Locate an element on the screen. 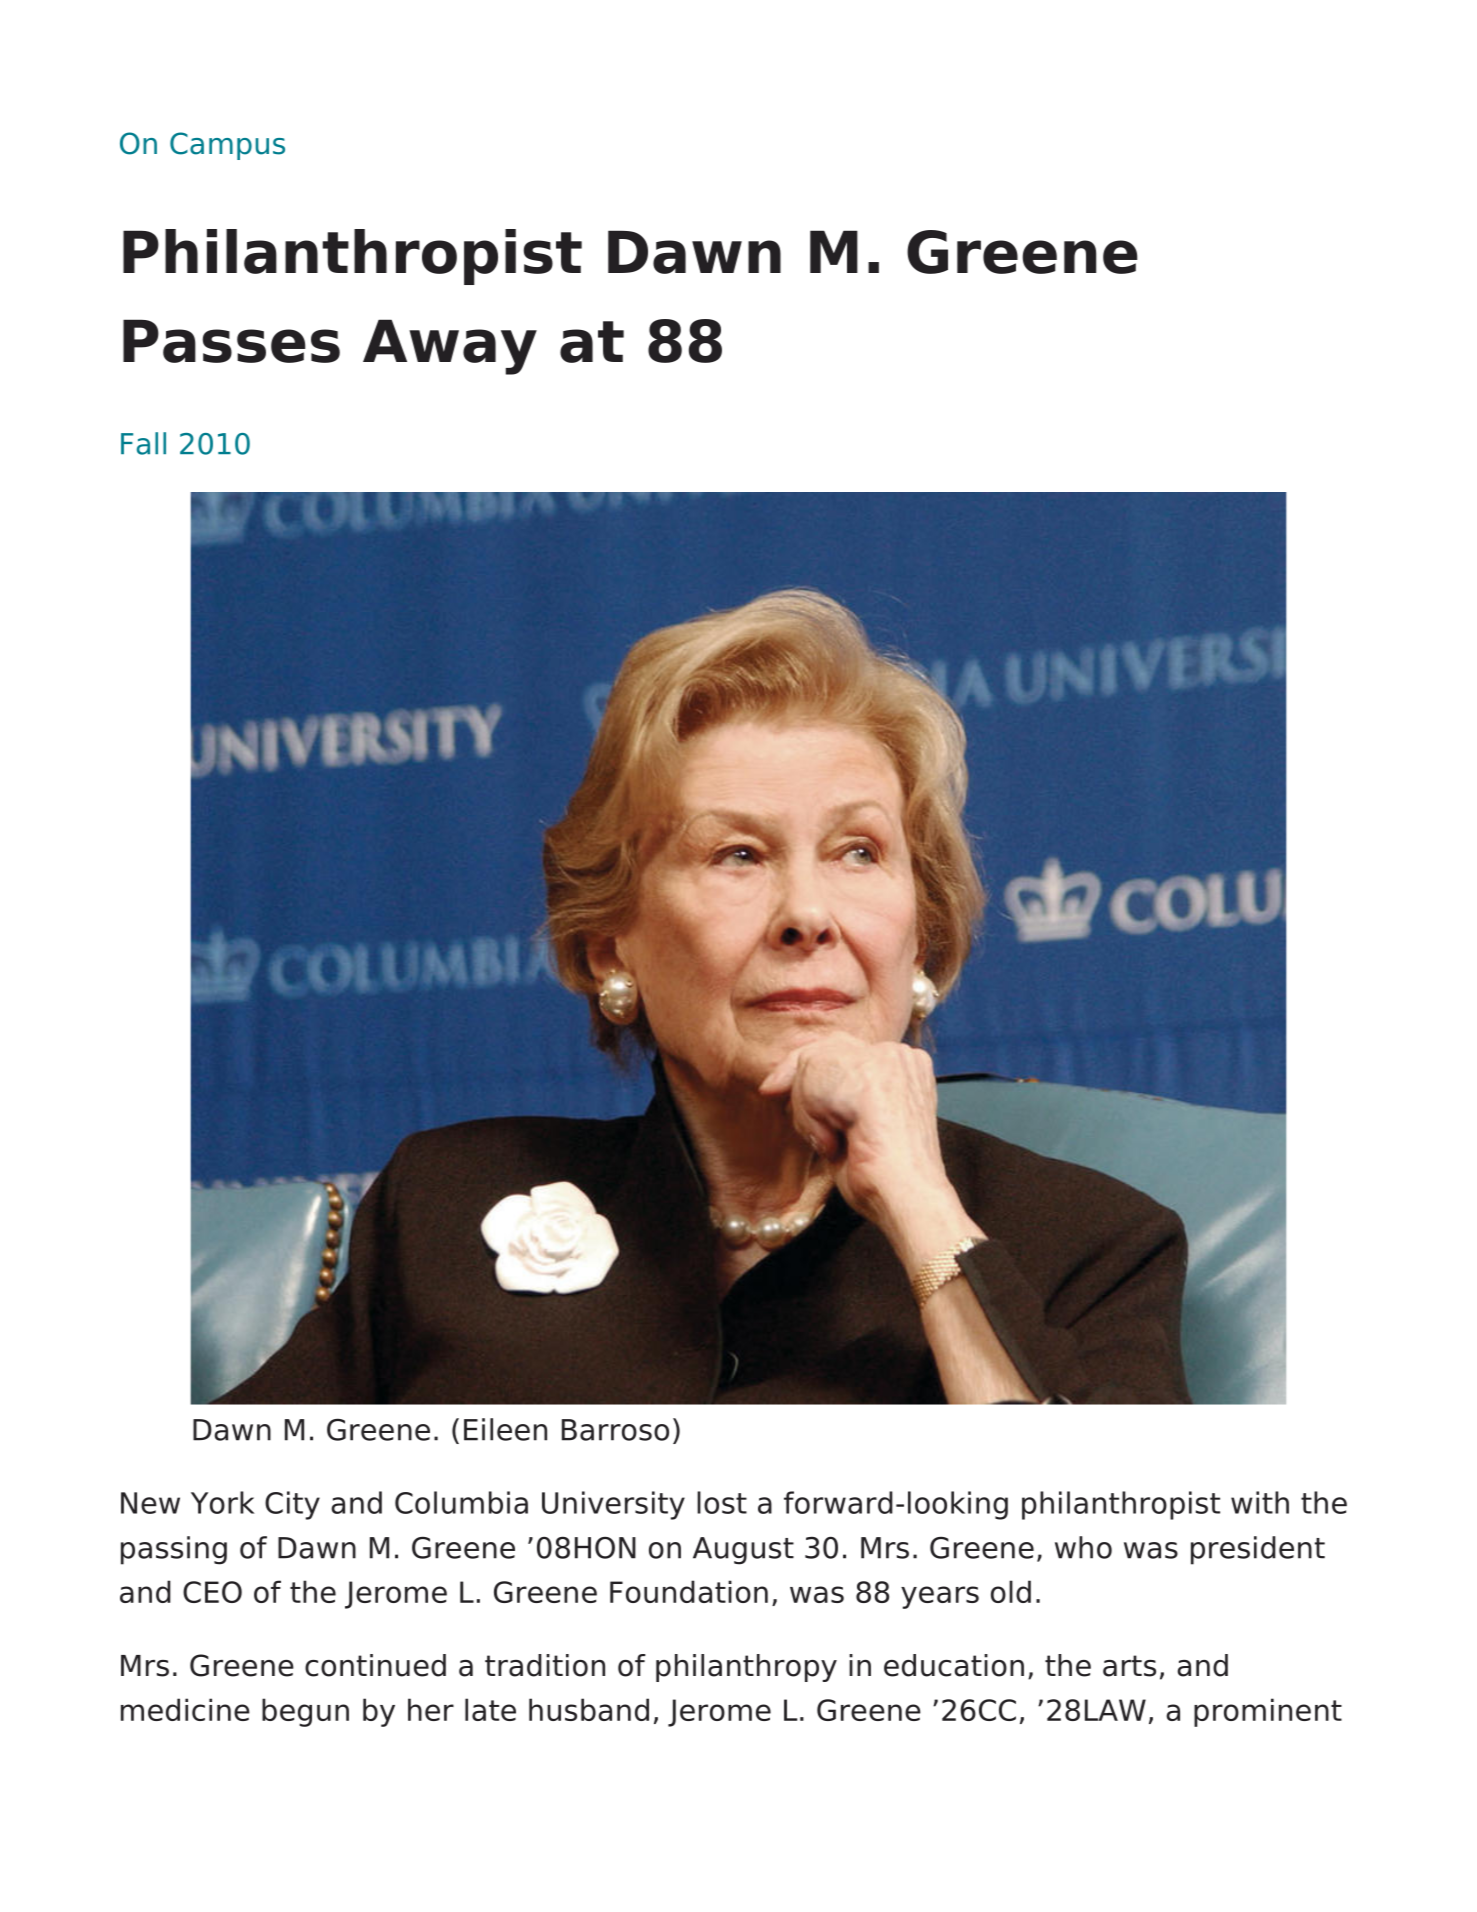  Passes is located at coordinates (231, 341).
